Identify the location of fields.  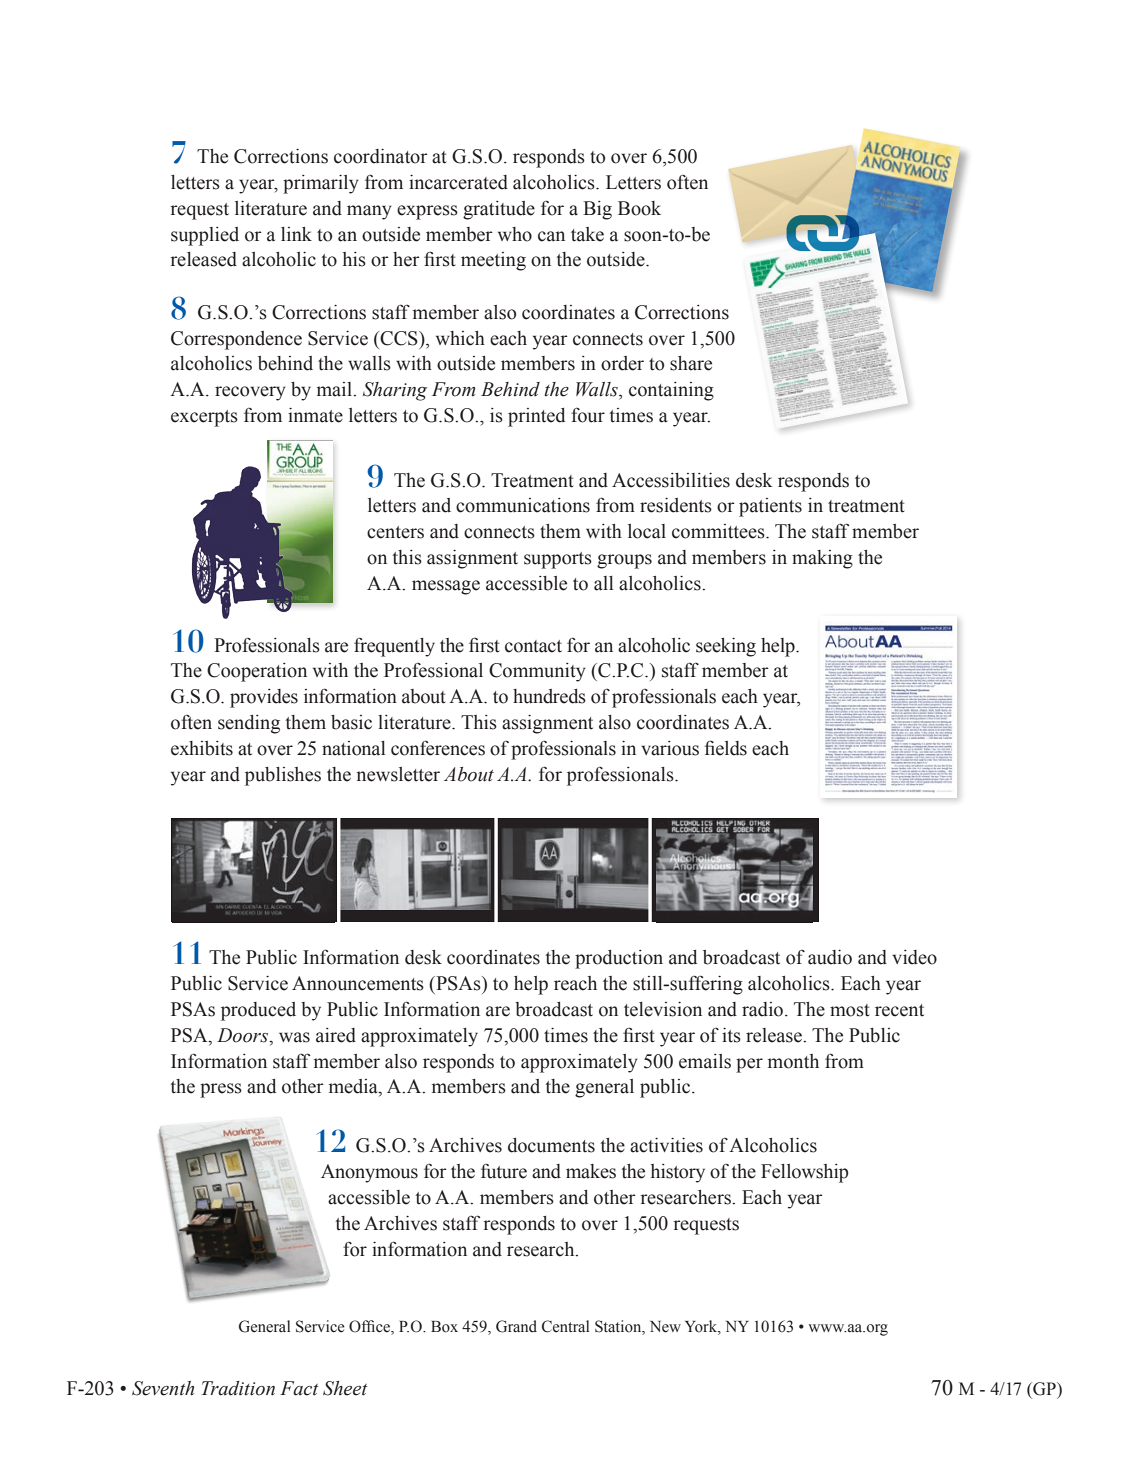
(726, 748).
